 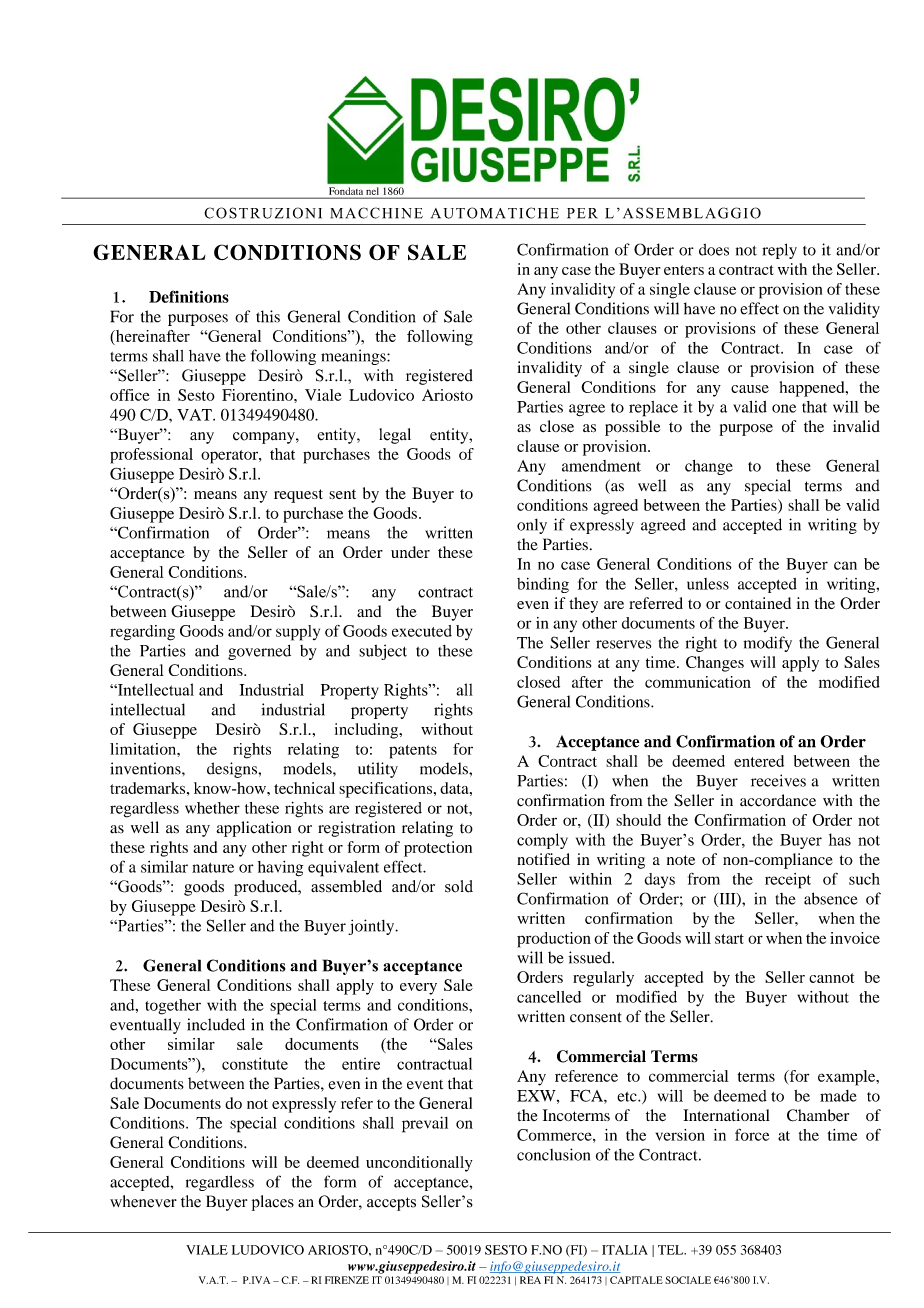 I want to click on meanings, so click(x=354, y=357).
